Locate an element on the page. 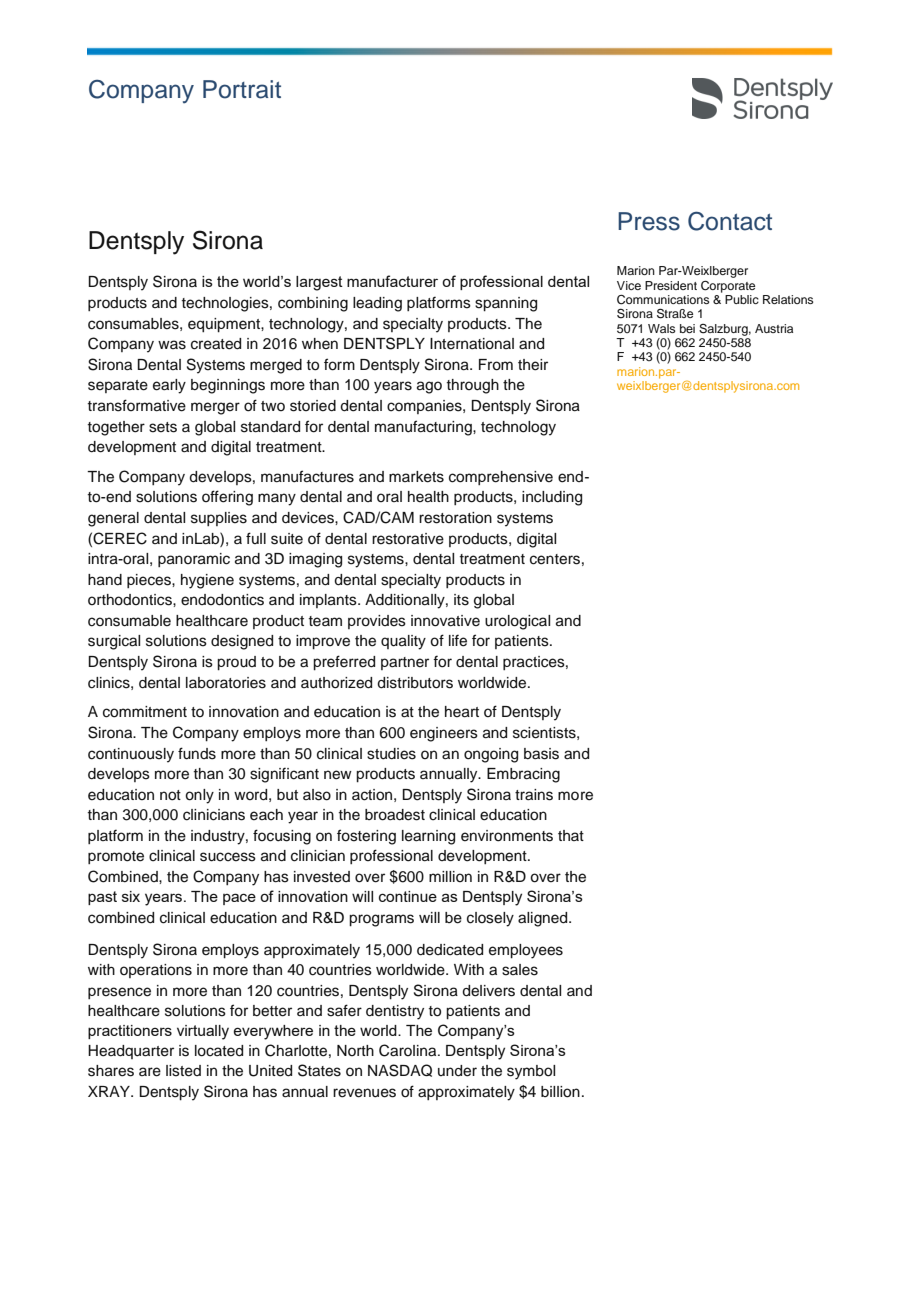 The image size is (924, 1309). listed is located at coordinates (183, 1071).
